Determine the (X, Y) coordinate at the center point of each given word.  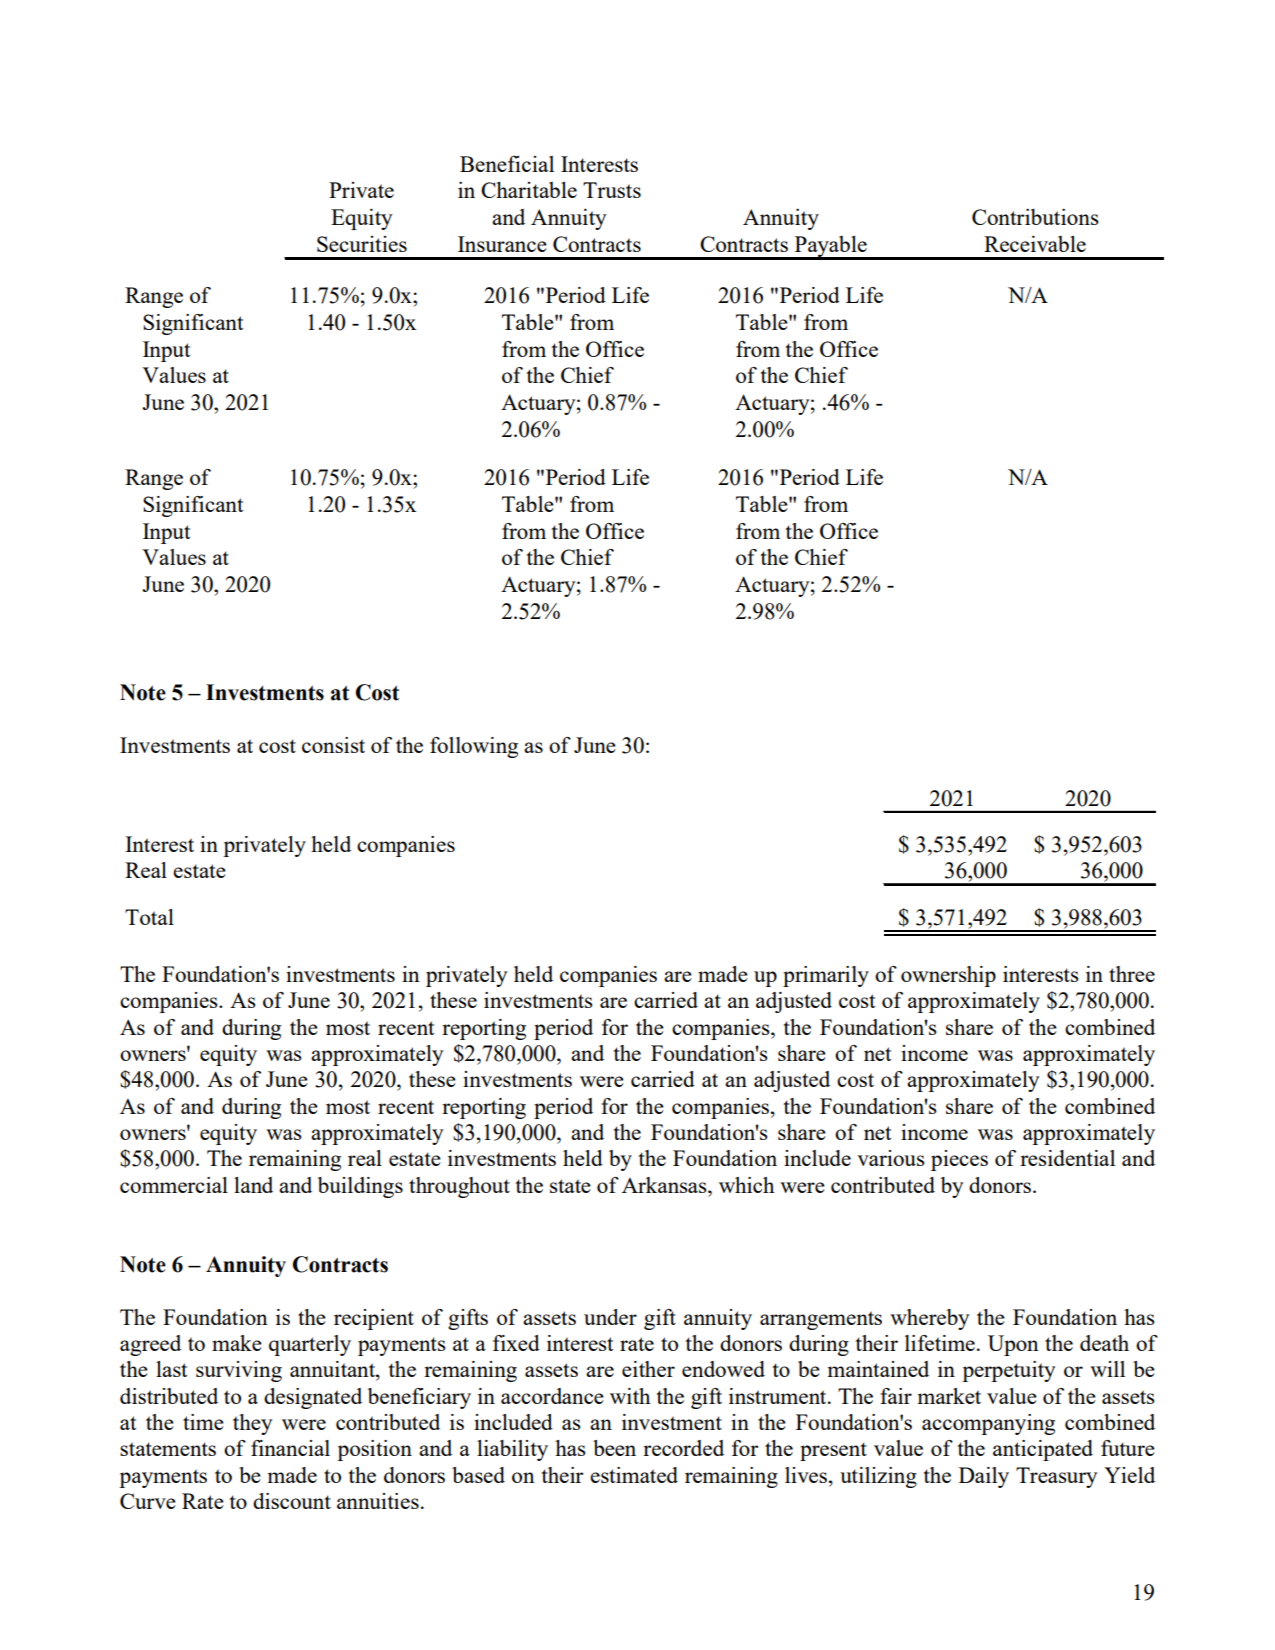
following (474, 747)
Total (149, 917)
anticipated (1043, 1450)
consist (333, 745)
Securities (362, 244)
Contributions (1035, 216)
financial (290, 1448)
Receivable (1035, 243)
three (1132, 974)
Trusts (612, 190)
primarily (826, 976)
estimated (634, 1475)
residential (1067, 1158)
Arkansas (665, 1185)
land (253, 1185)
